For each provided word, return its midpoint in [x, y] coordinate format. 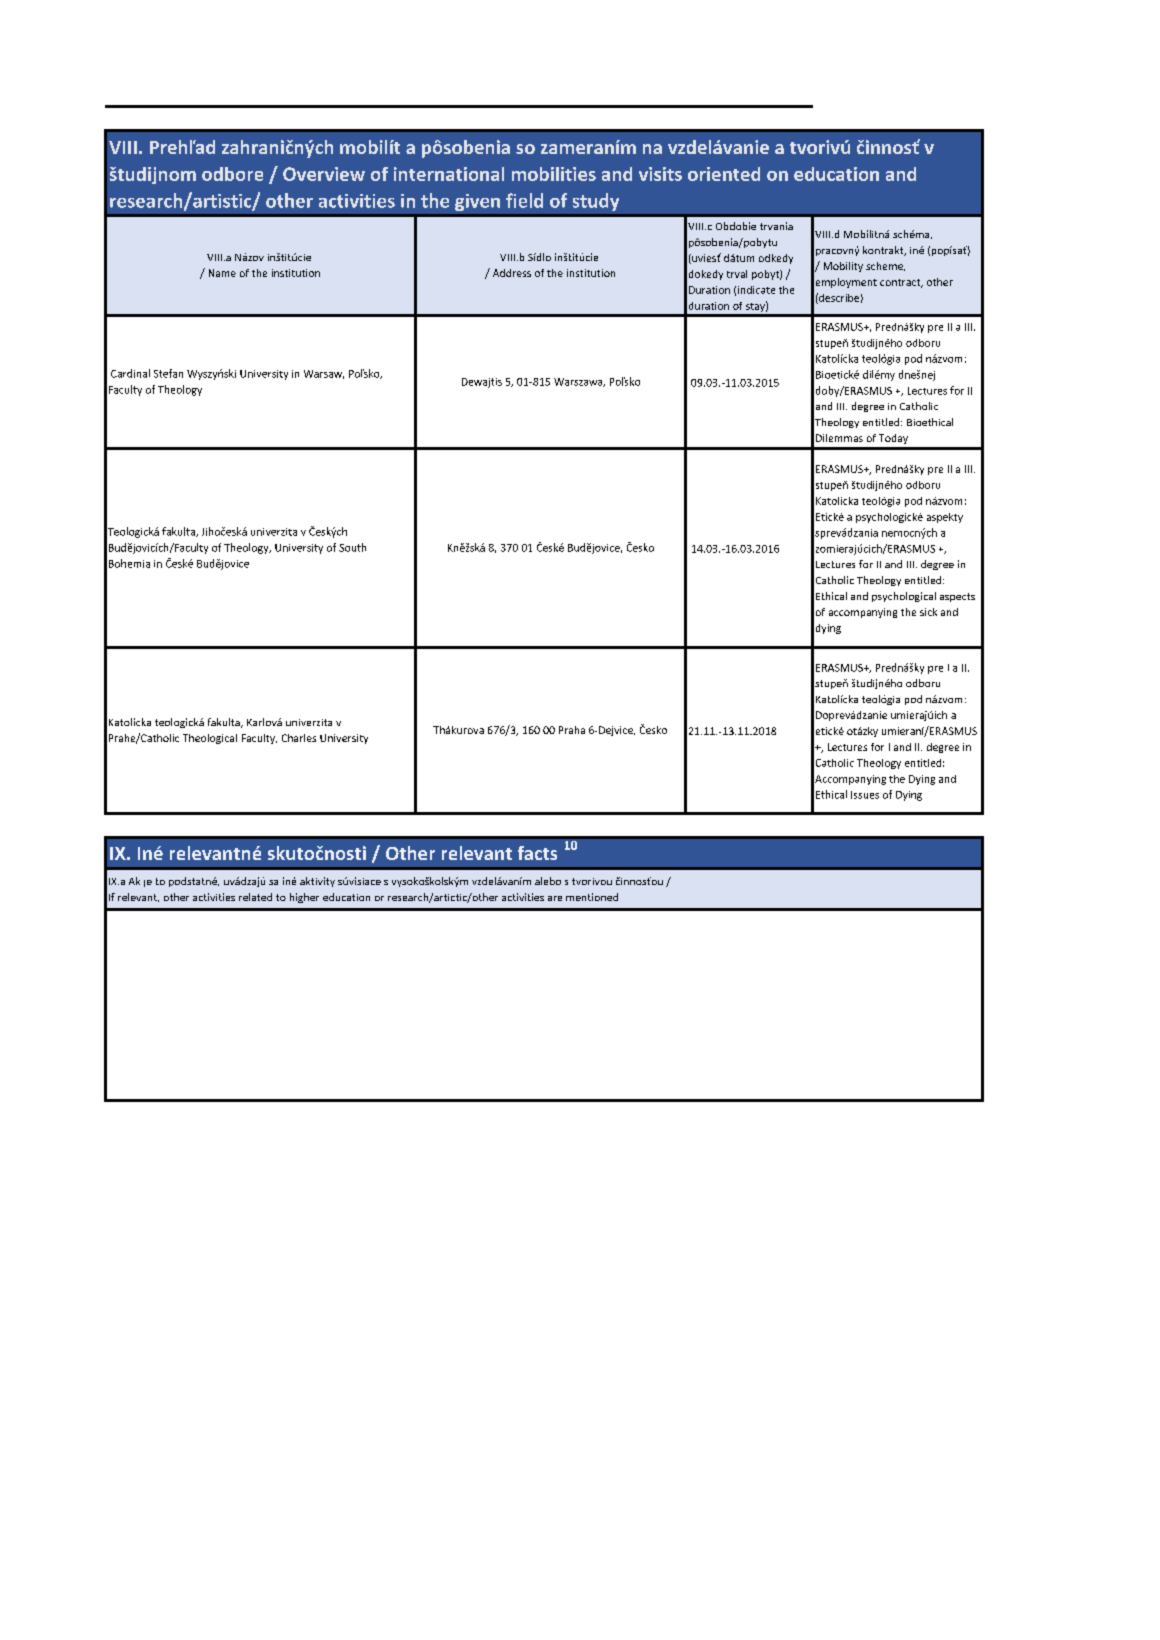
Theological [210, 739]
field [524, 200]
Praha [572, 730]
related [255, 897]
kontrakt [884, 251]
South [352, 547]
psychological [904, 597]
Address [512, 273]
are [555, 898]
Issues [865, 795]
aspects [957, 597]
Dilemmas [839, 438]
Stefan [168, 373]
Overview [324, 174]
